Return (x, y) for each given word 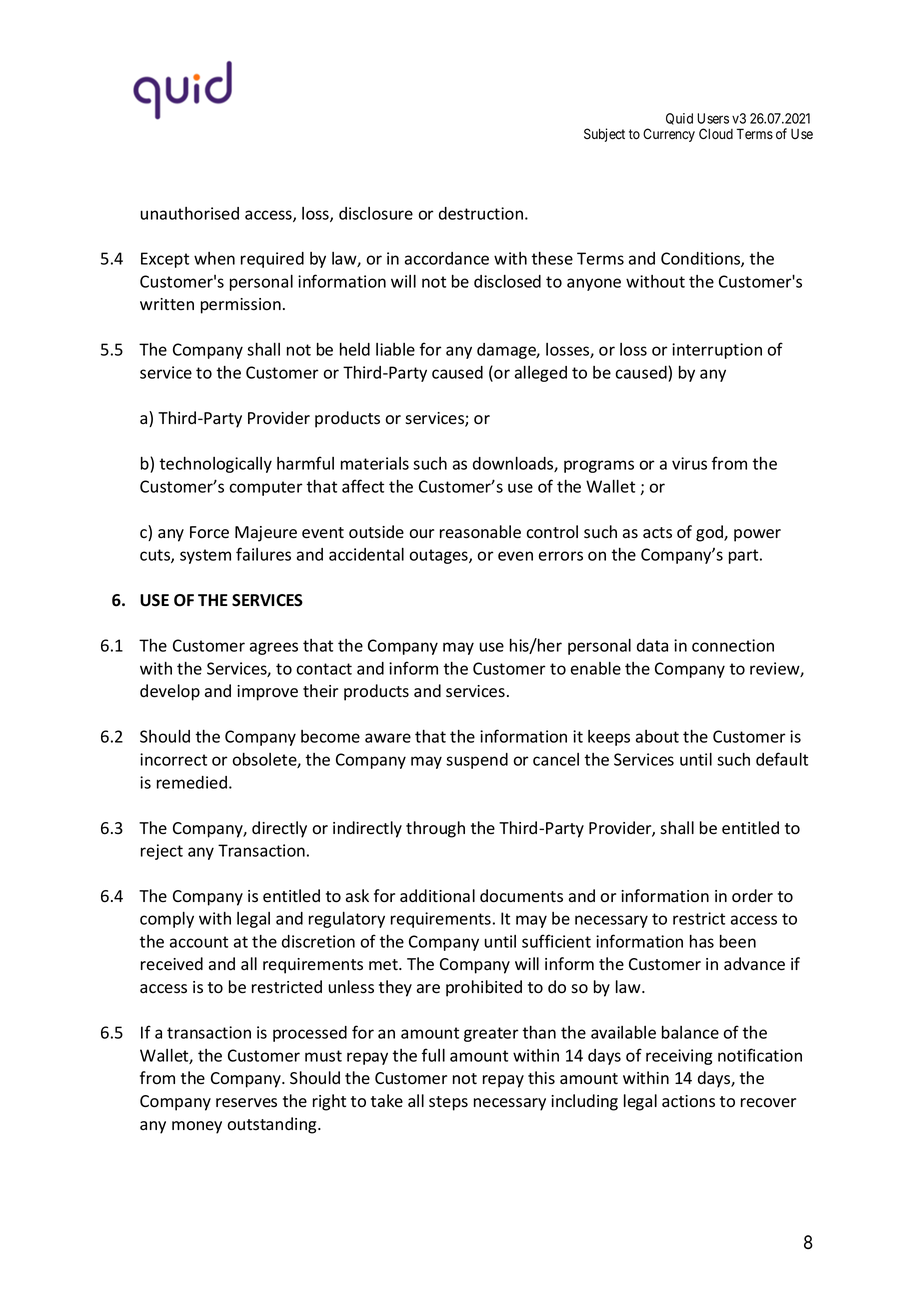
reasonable (480, 532)
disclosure (376, 213)
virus (689, 463)
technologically (215, 465)
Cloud (716, 134)
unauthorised (190, 213)
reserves (246, 1103)
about (657, 736)
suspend (477, 761)
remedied (192, 782)
